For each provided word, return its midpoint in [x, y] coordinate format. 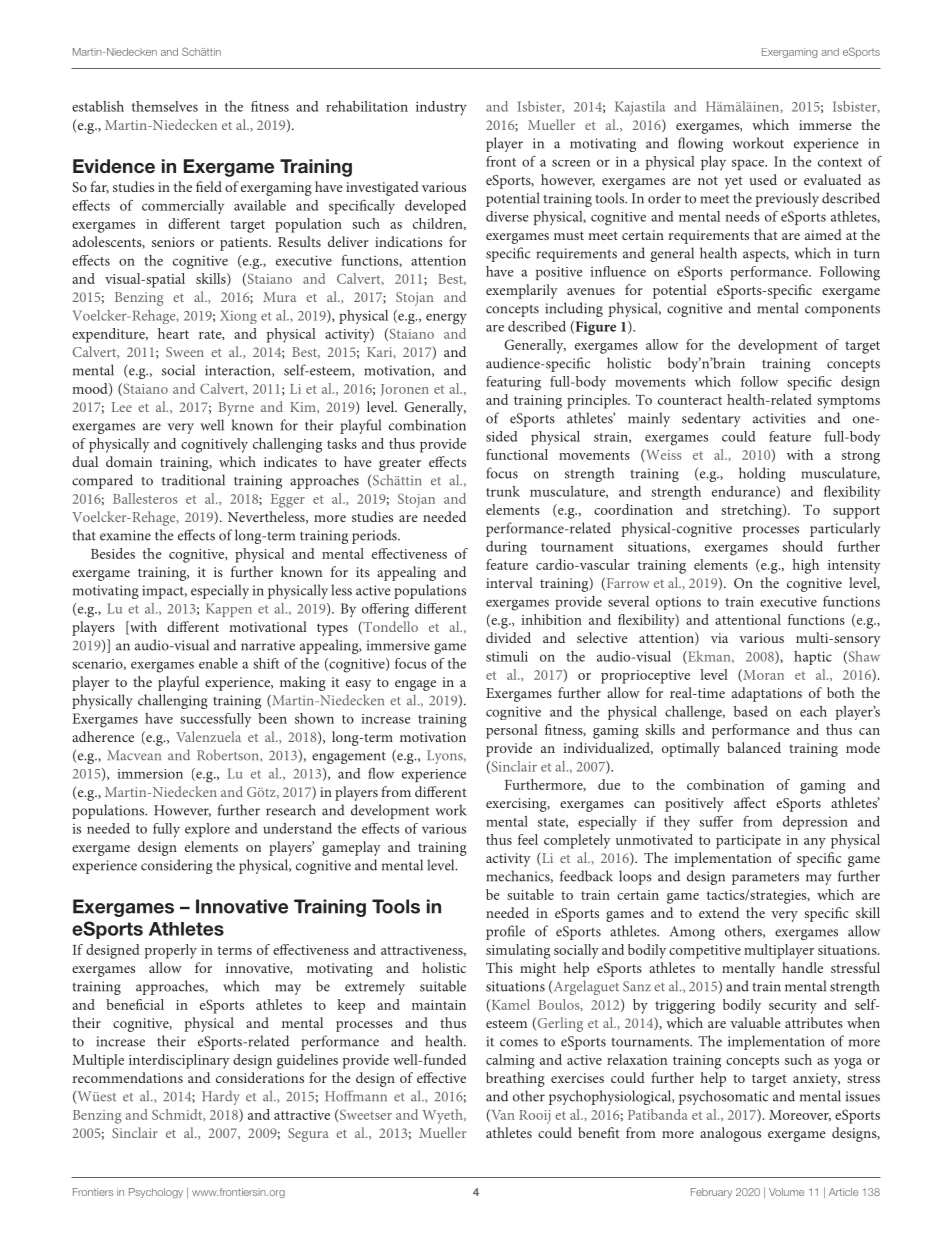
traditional [193, 480]
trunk [503, 491]
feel [528, 839]
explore [207, 830]
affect [750, 802]
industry [441, 108]
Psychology [156, 1193]
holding [762, 474]
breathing [515, 1079]
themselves [165, 106]
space [749, 164]
